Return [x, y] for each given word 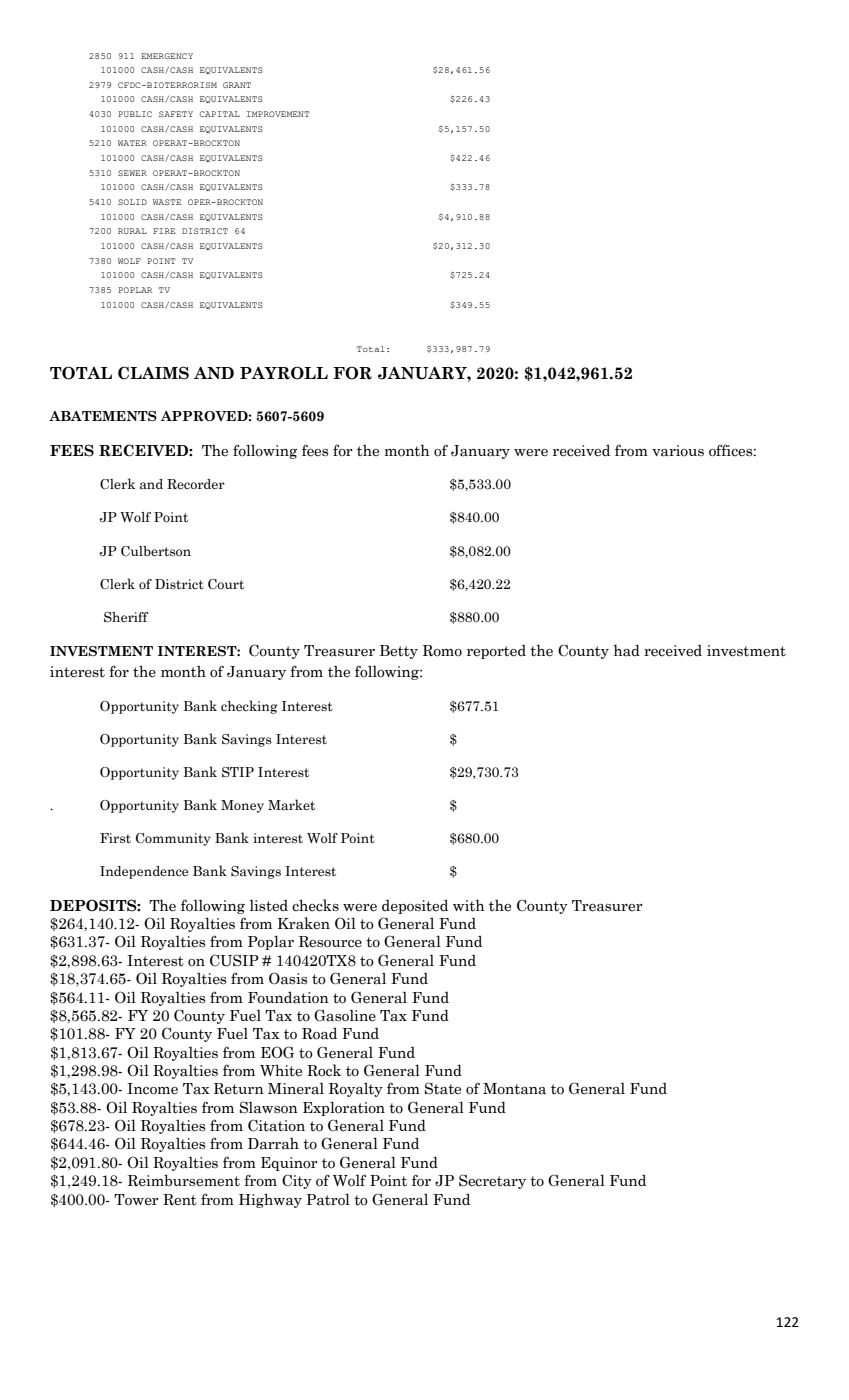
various [678, 451]
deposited [415, 906]
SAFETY [176, 114]
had [627, 650]
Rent [180, 1199]
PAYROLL [284, 373]
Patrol [328, 1199]
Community [173, 839]
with [469, 905]
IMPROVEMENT [278, 114]
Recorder [196, 484]
